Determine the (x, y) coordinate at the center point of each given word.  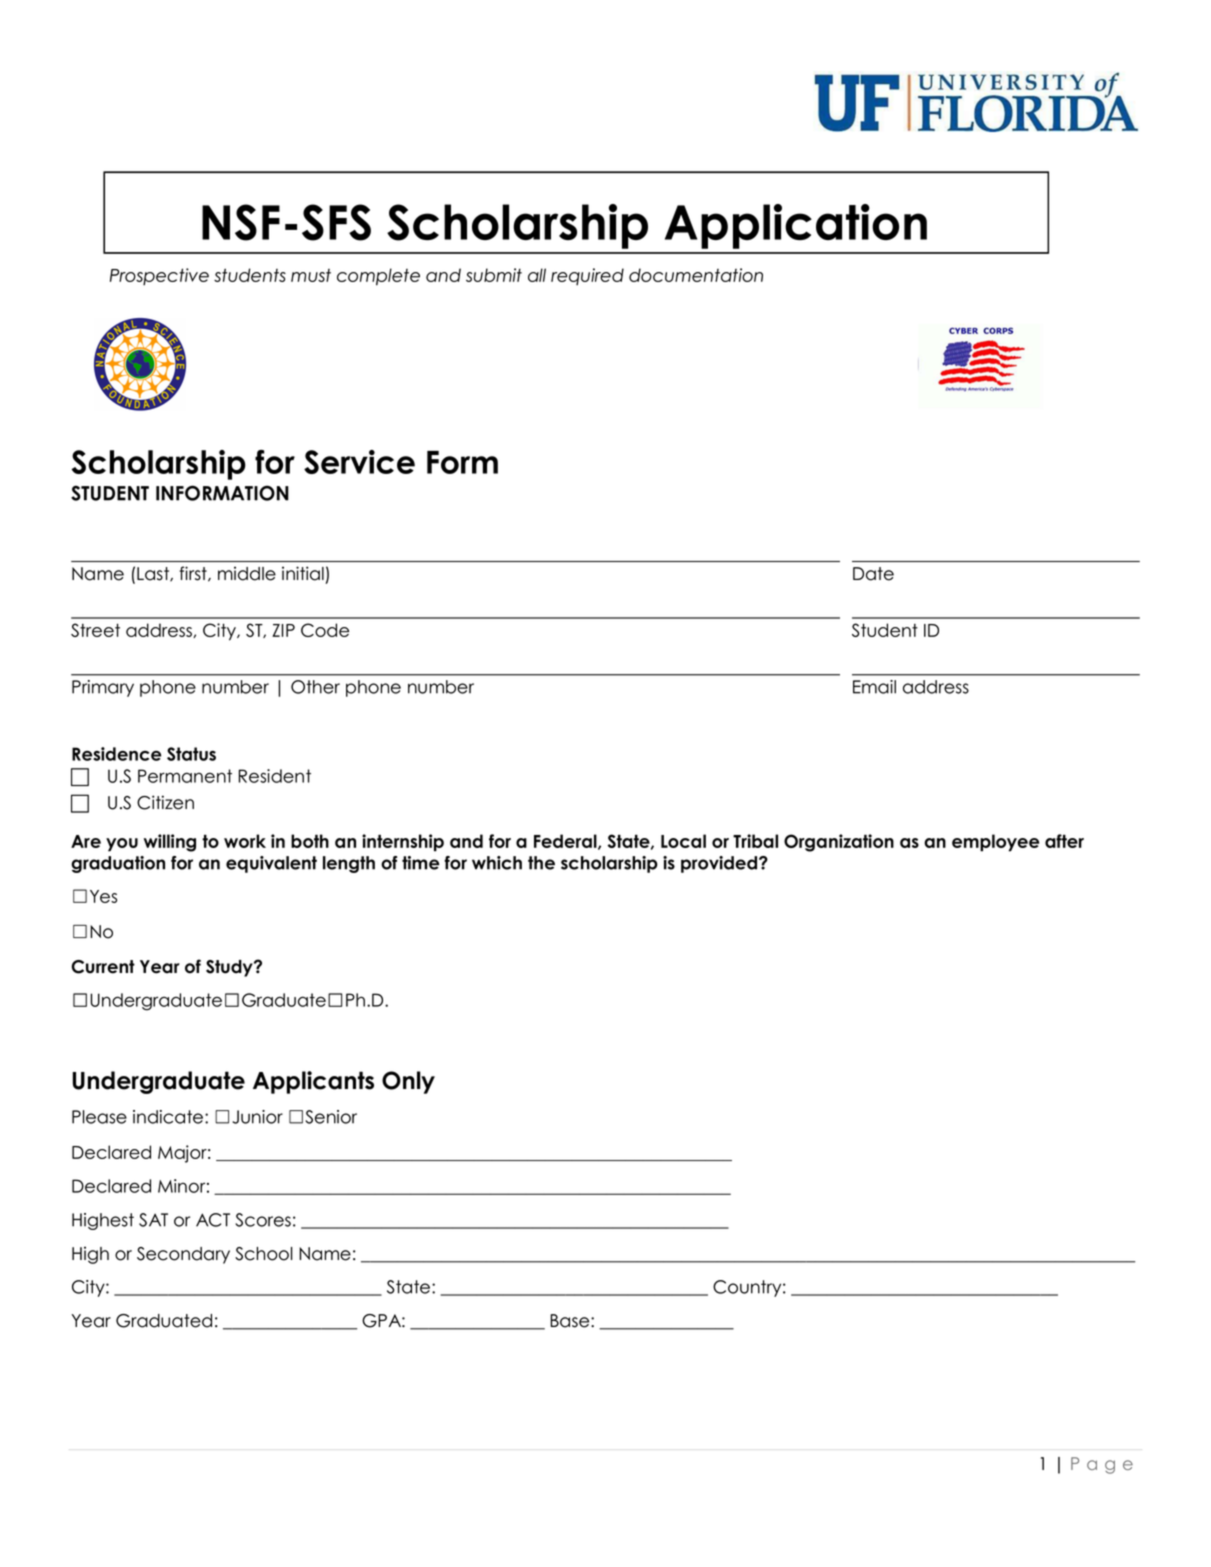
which (497, 863)
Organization (839, 843)
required (587, 276)
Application (796, 226)
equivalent (271, 864)
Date (873, 574)
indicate (169, 1117)
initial (303, 573)
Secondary (183, 1255)
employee (995, 843)
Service (359, 462)
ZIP (283, 630)
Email (874, 687)
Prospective (159, 276)
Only (408, 1082)
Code (325, 630)
